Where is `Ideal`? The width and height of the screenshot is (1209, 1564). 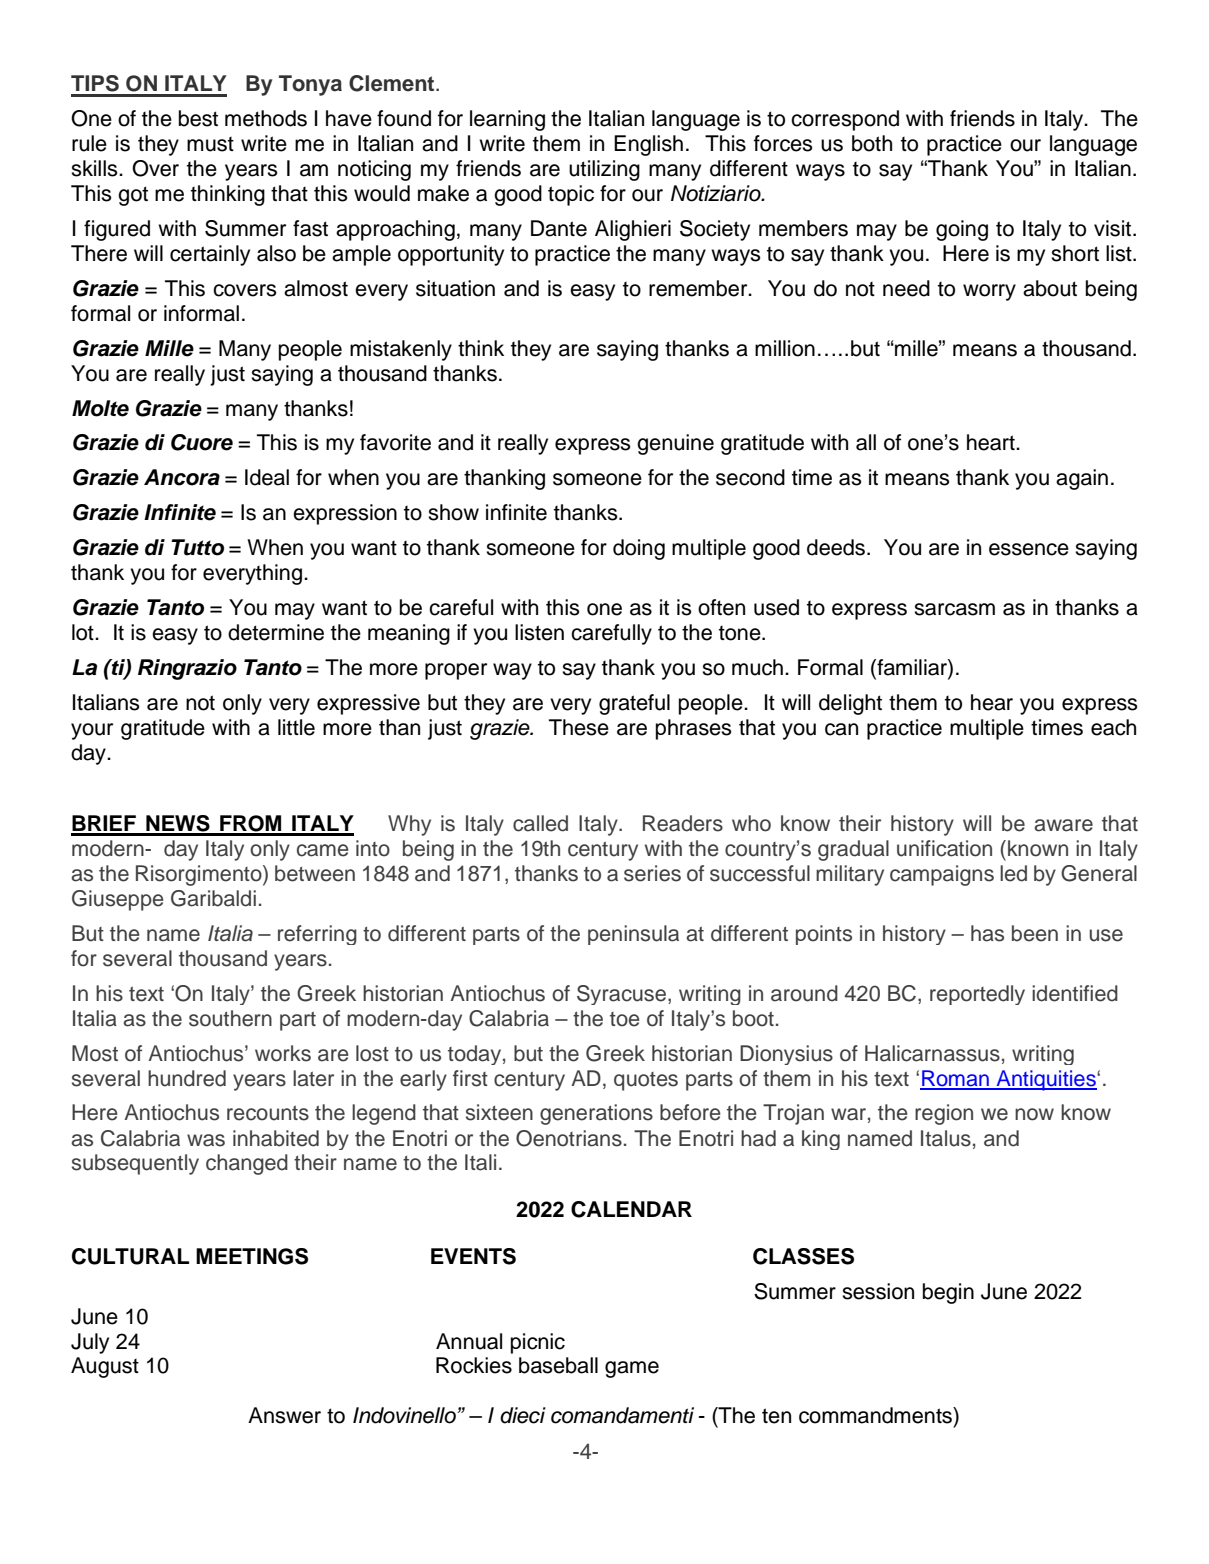
Ideal is located at coordinates (267, 477).
